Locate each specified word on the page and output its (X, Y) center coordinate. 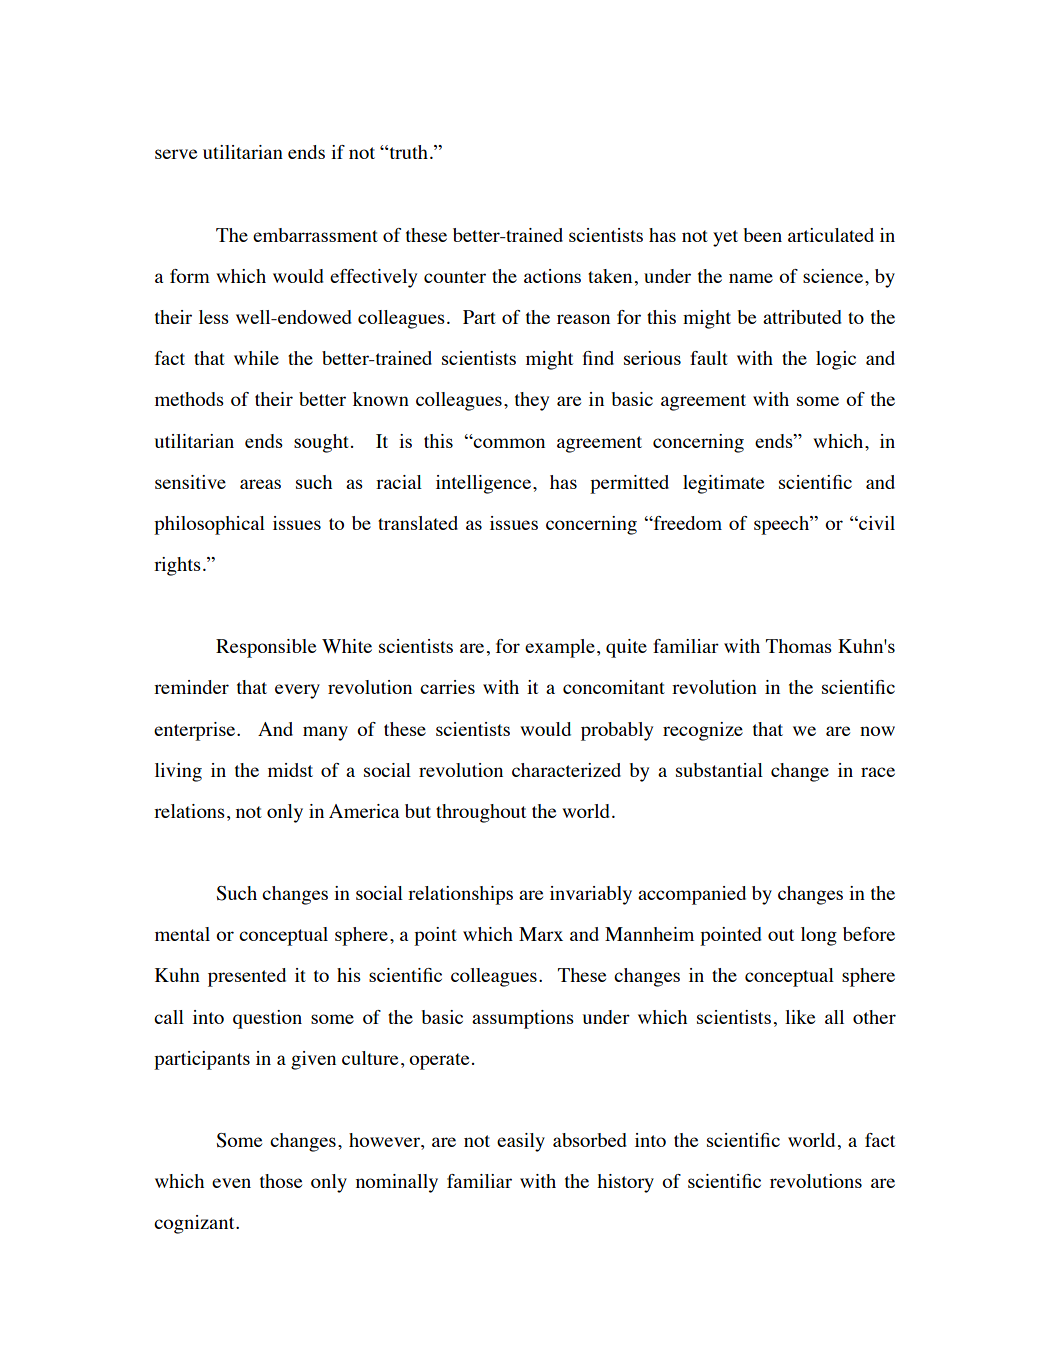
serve (176, 154)
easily (521, 1142)
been (762, 235)
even (231, 1183)
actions (552, 276)
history (625, 1183)
